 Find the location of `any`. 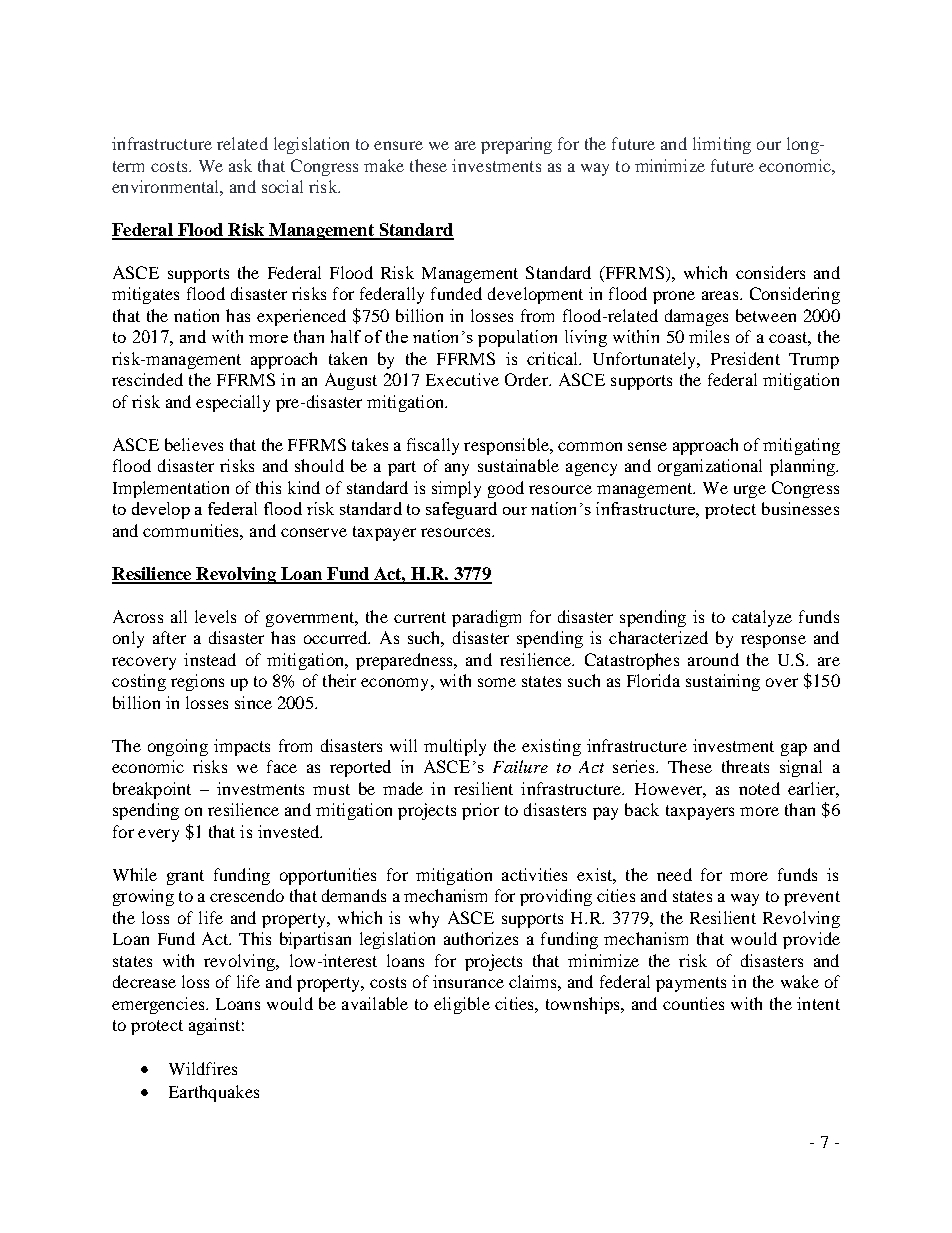

any is located at coordinates (457, 469).
